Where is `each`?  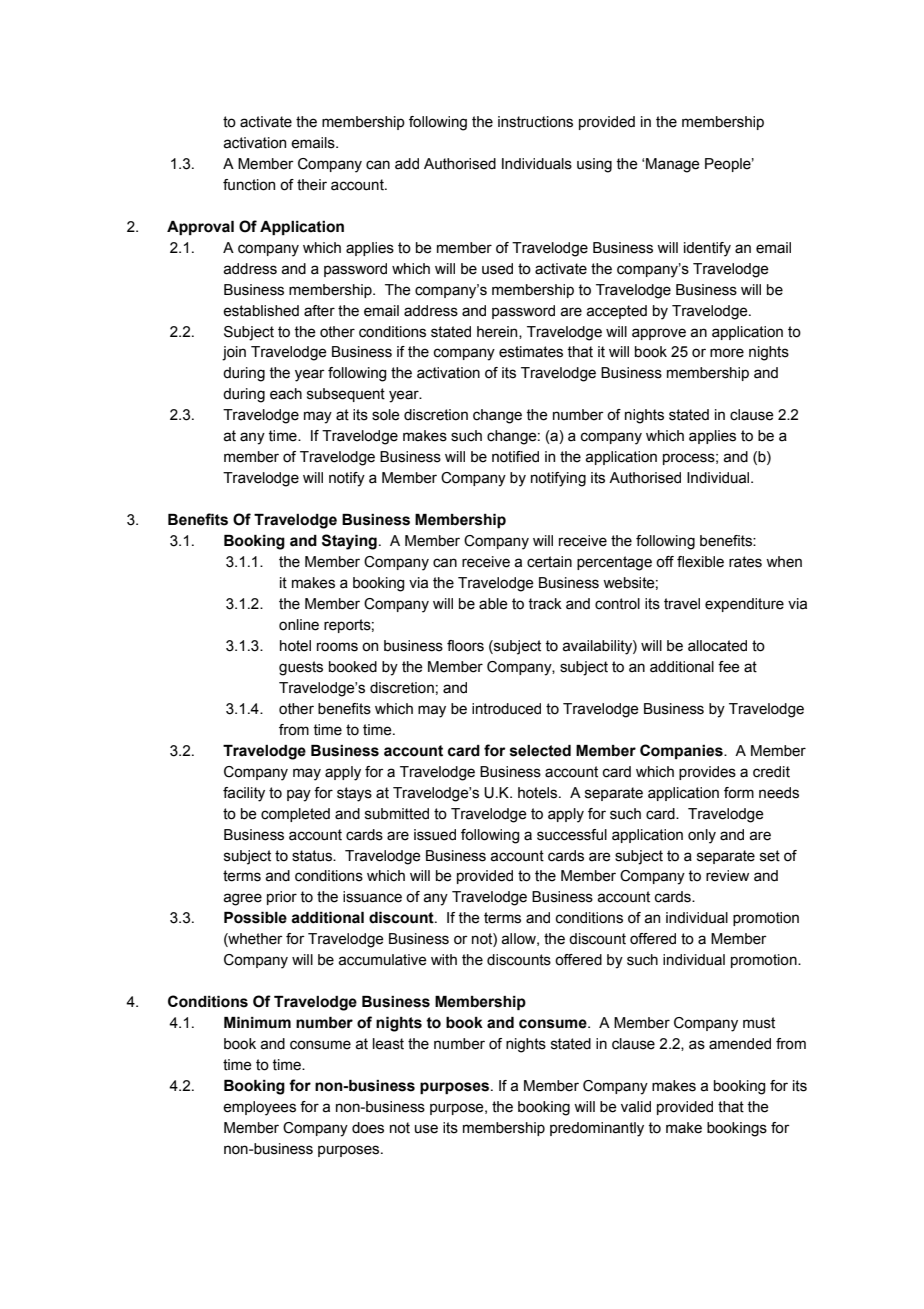
each is located at coordinates (286, 394).
